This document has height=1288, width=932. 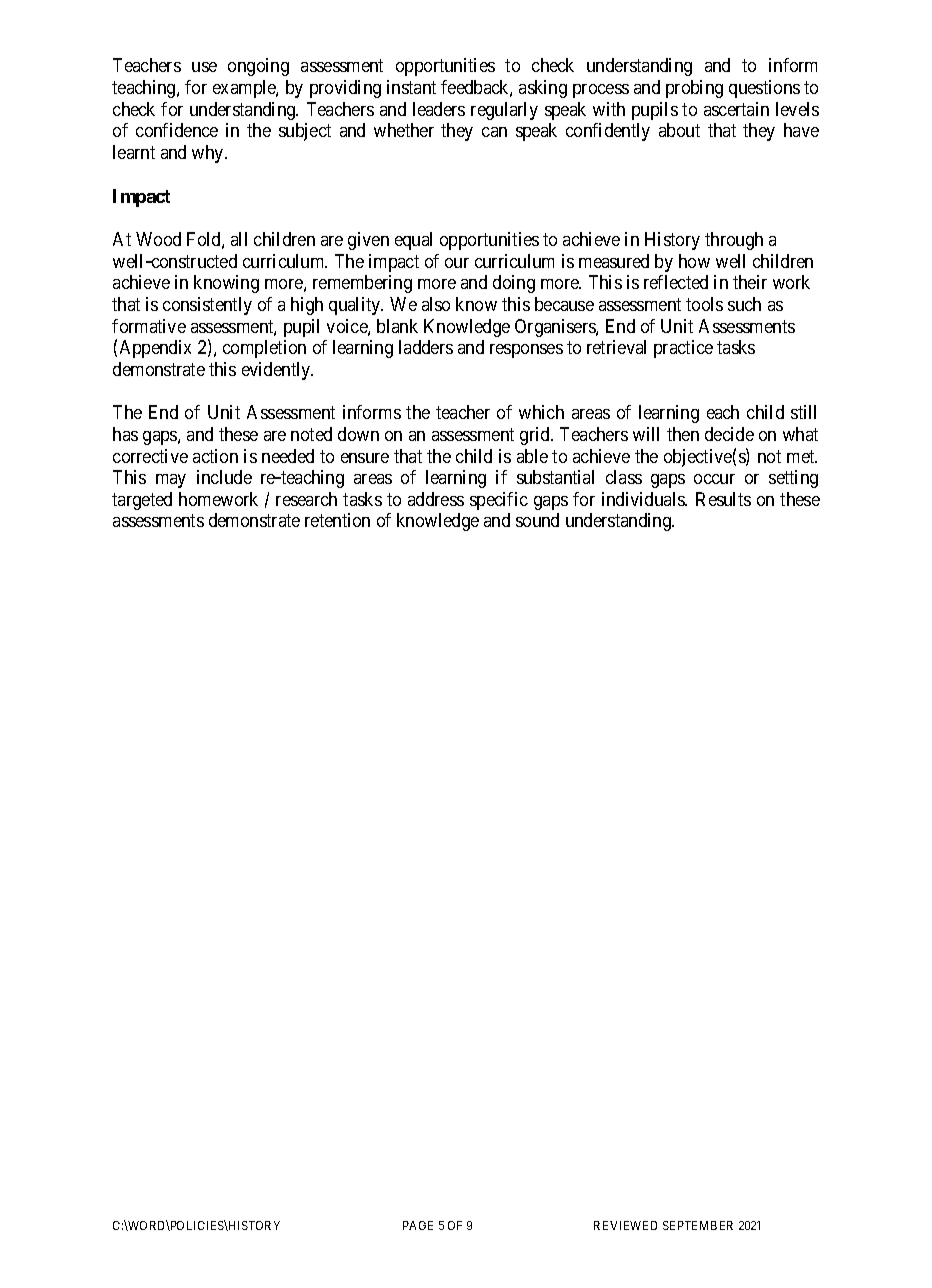 What do you see at coordinates (418, 1225) in the document?
I see `PAGE` at bounding box center [418, 1225].
